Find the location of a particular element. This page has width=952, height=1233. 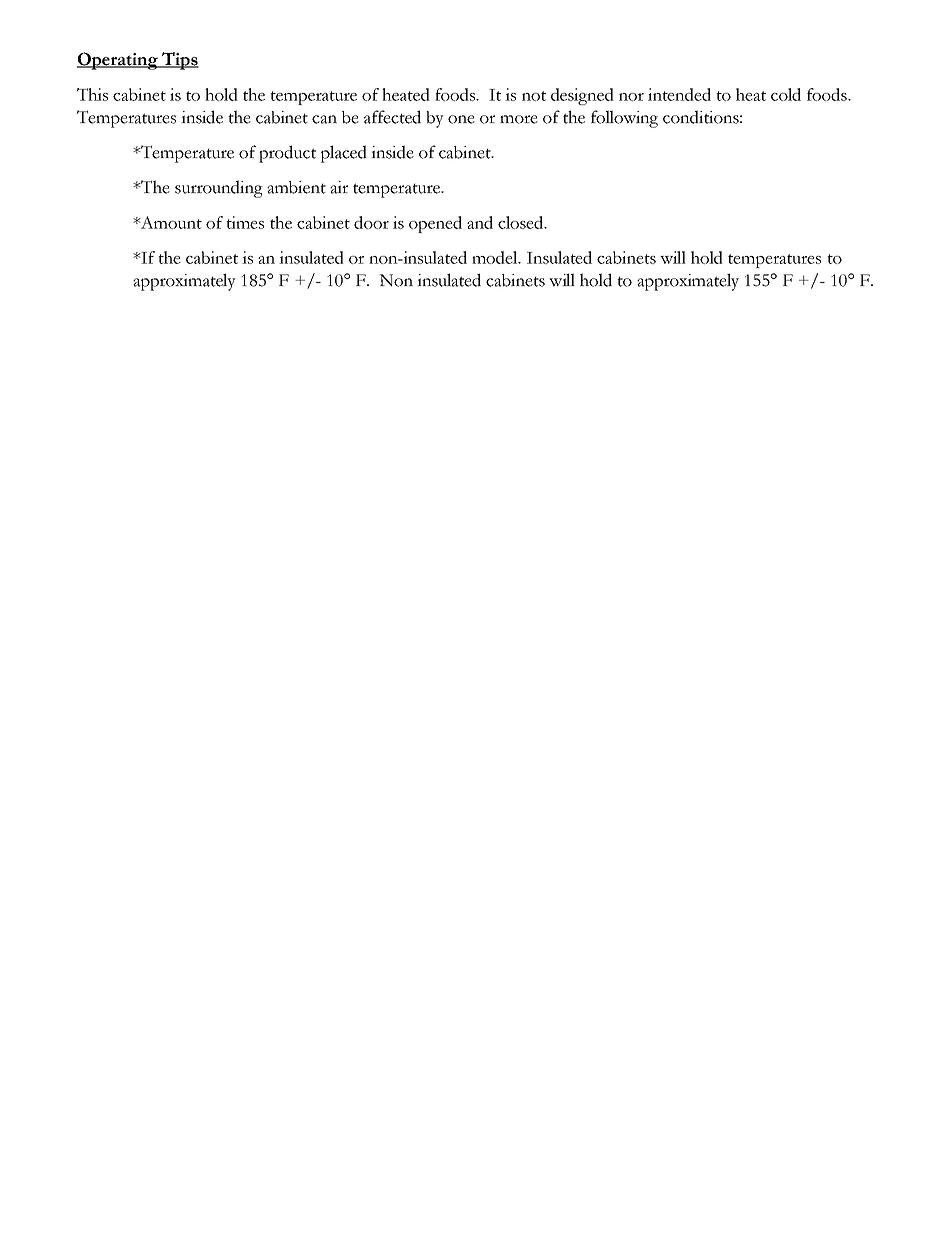

times is located at coordinates (245, 222).
